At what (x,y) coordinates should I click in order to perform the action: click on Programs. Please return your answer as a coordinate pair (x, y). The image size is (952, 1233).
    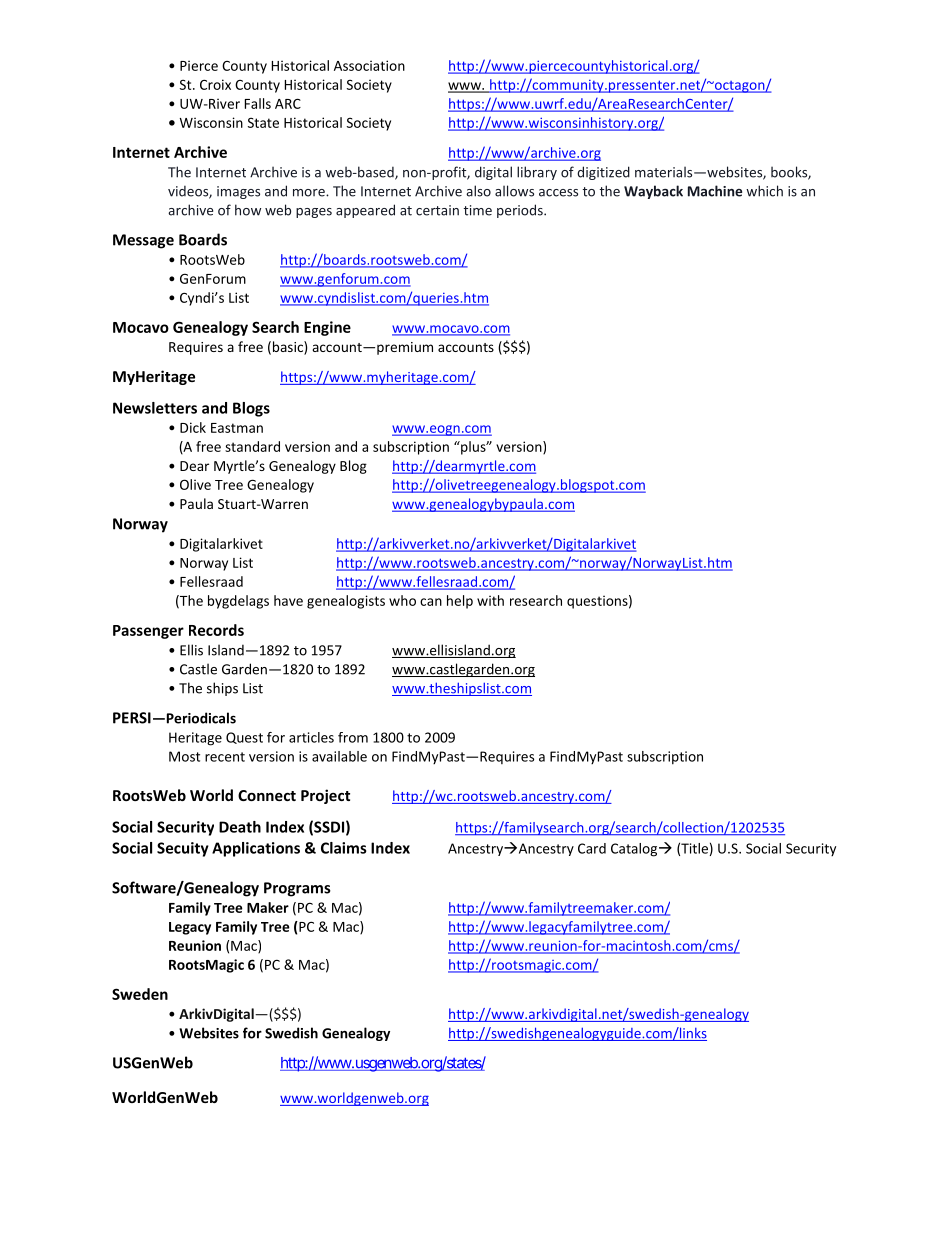
    Looking at the image, I should click on (297, 889).
